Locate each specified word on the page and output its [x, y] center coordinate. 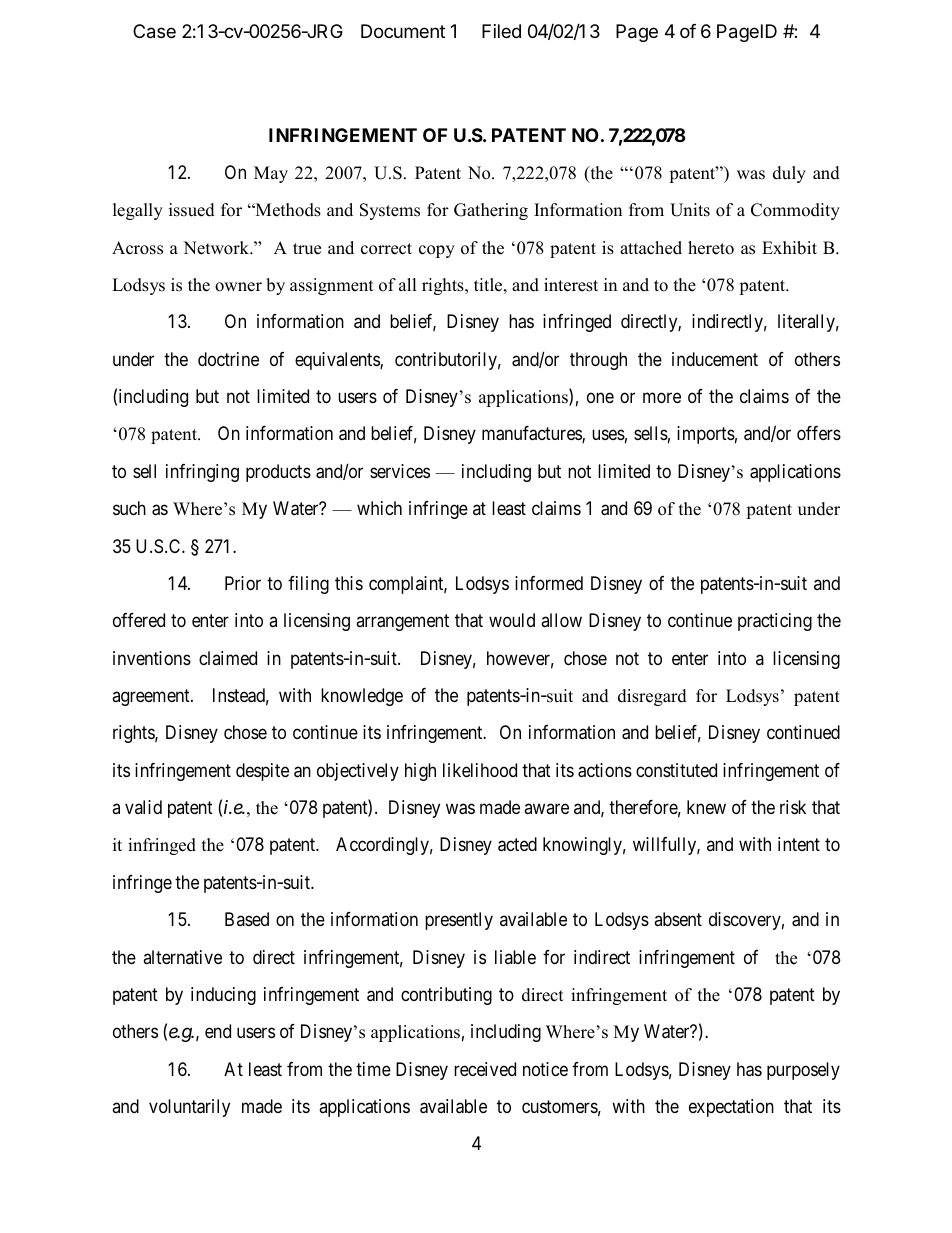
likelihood [480, 770]
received [485, 1069]
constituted [676, 770]
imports [706, 435]
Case [154, 31]
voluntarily [189, 1108]
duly [789, 174]
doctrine [228, 359]
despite [262, 772]
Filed [501, 31]
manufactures [532, 434]
